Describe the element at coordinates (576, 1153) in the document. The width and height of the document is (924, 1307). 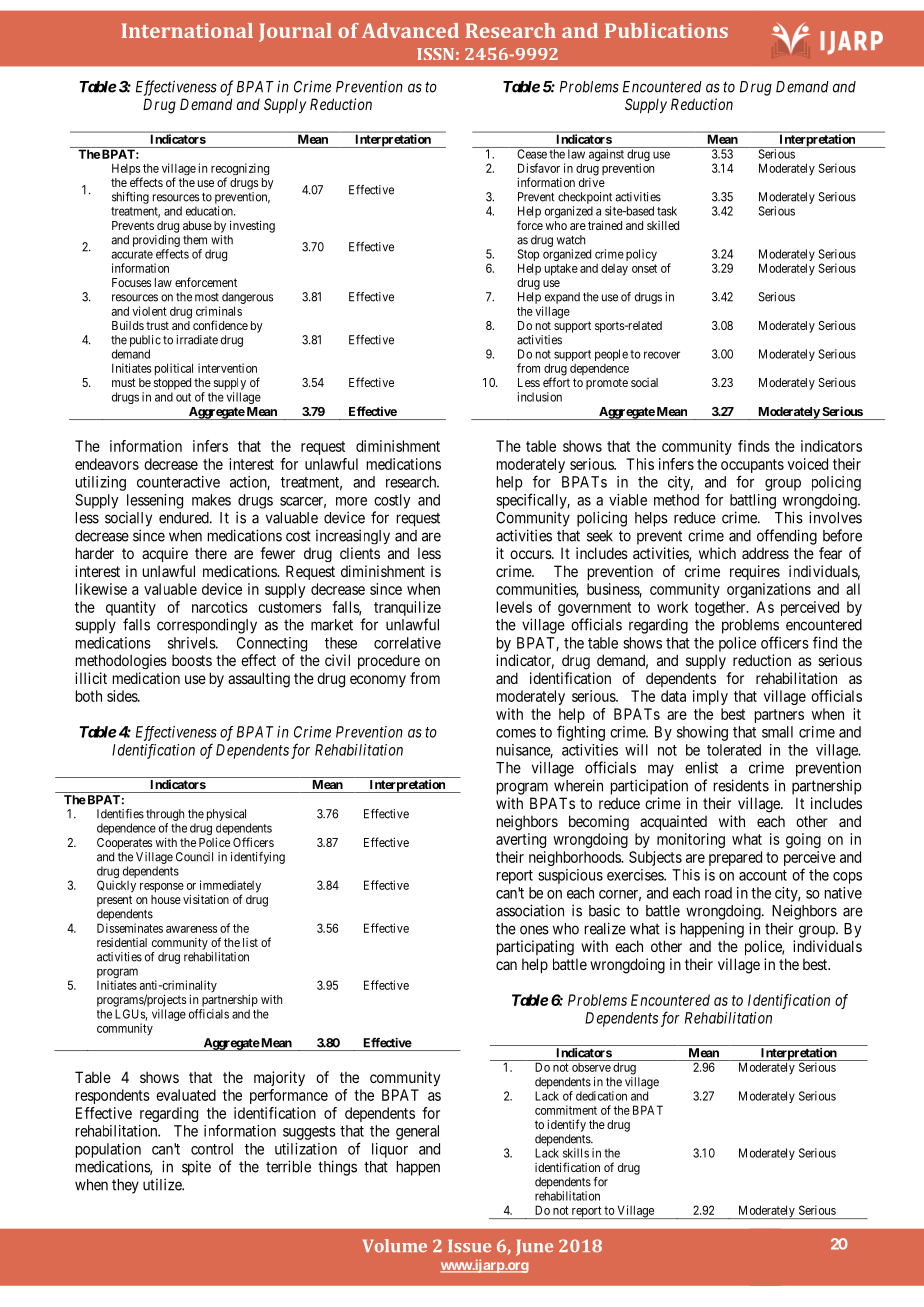
I see `skills` at that location.
